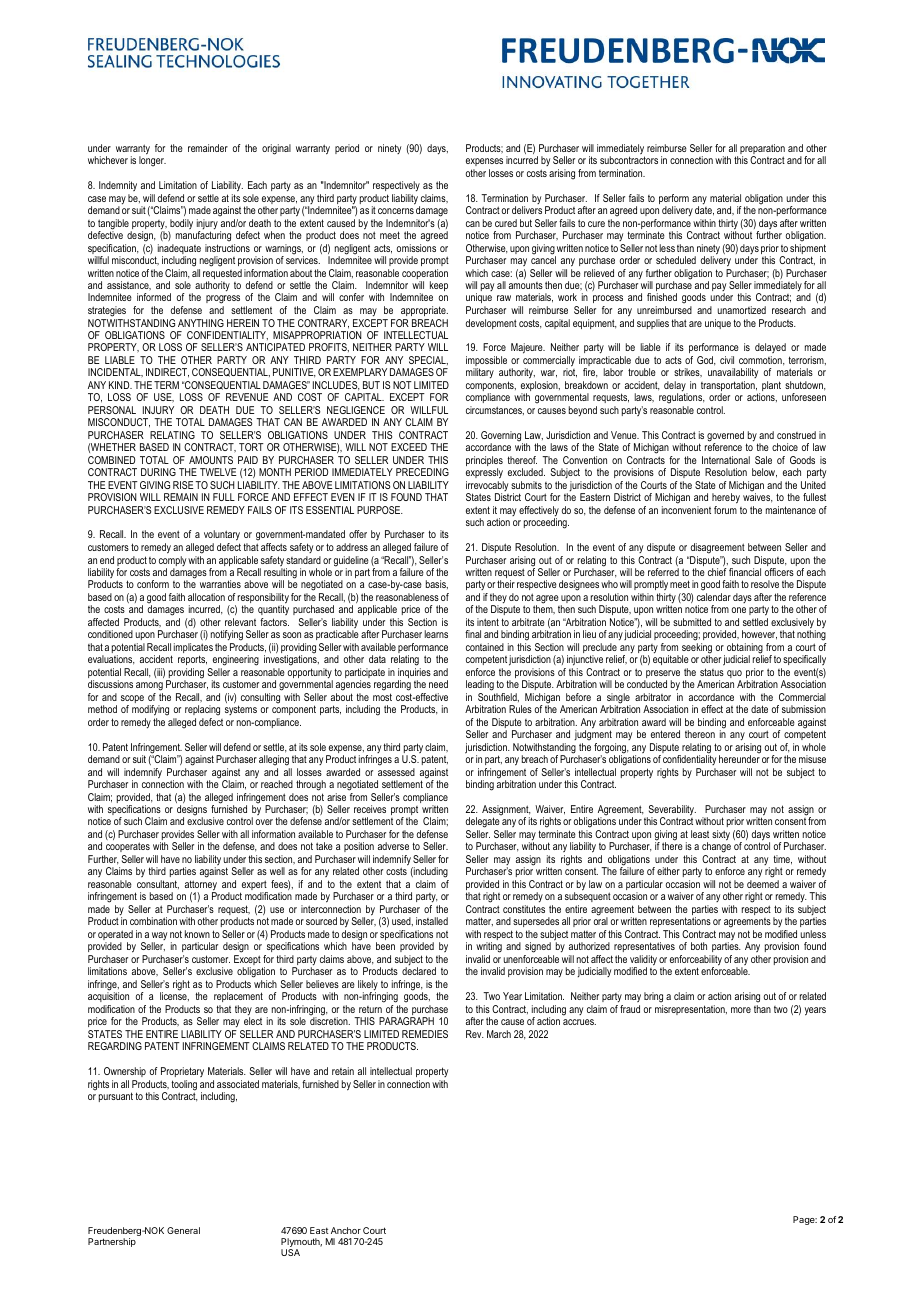 This screenshot has width=924, height=1307. I want to click on longer, so click(152, 161).
